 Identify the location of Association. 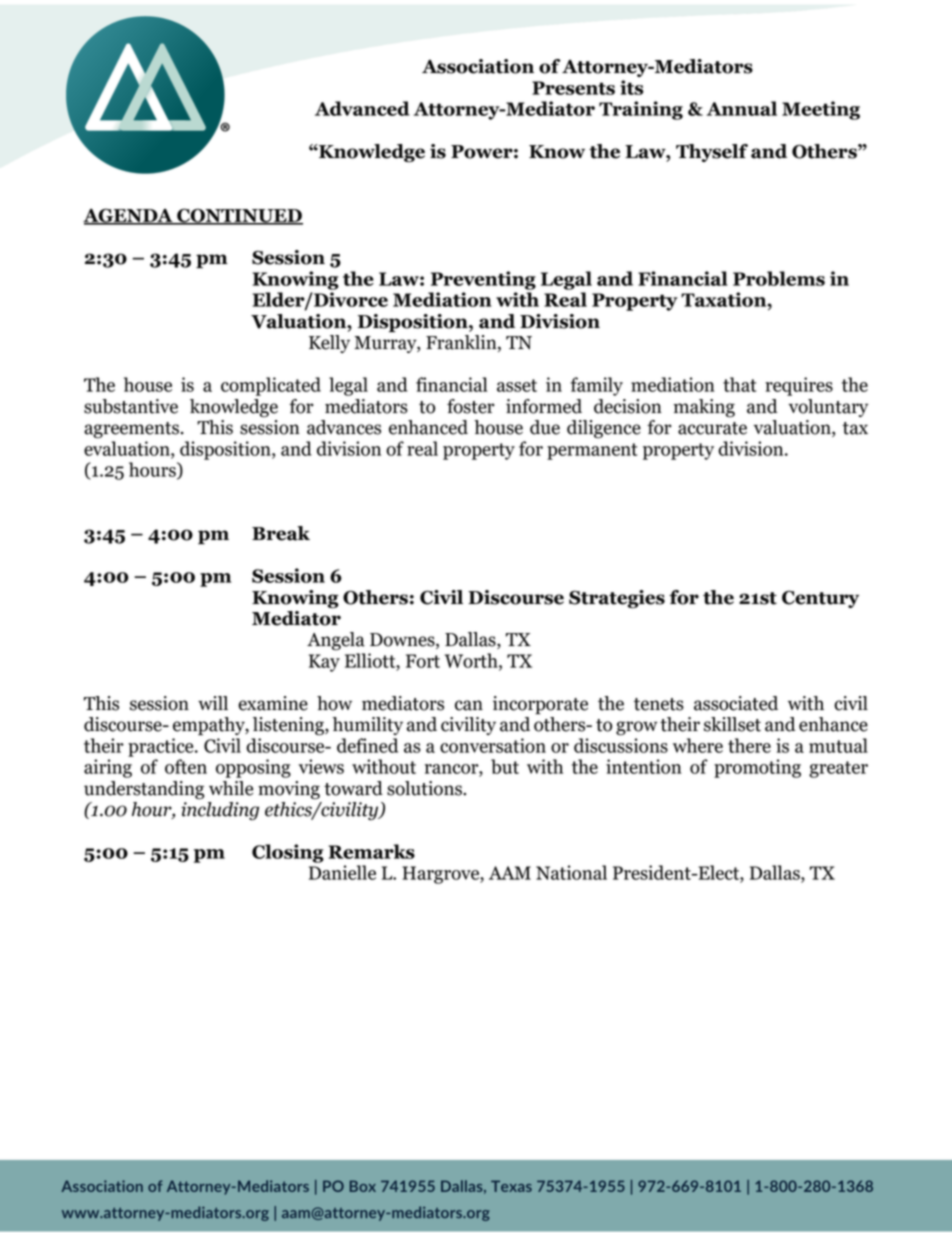
(478, 66).
